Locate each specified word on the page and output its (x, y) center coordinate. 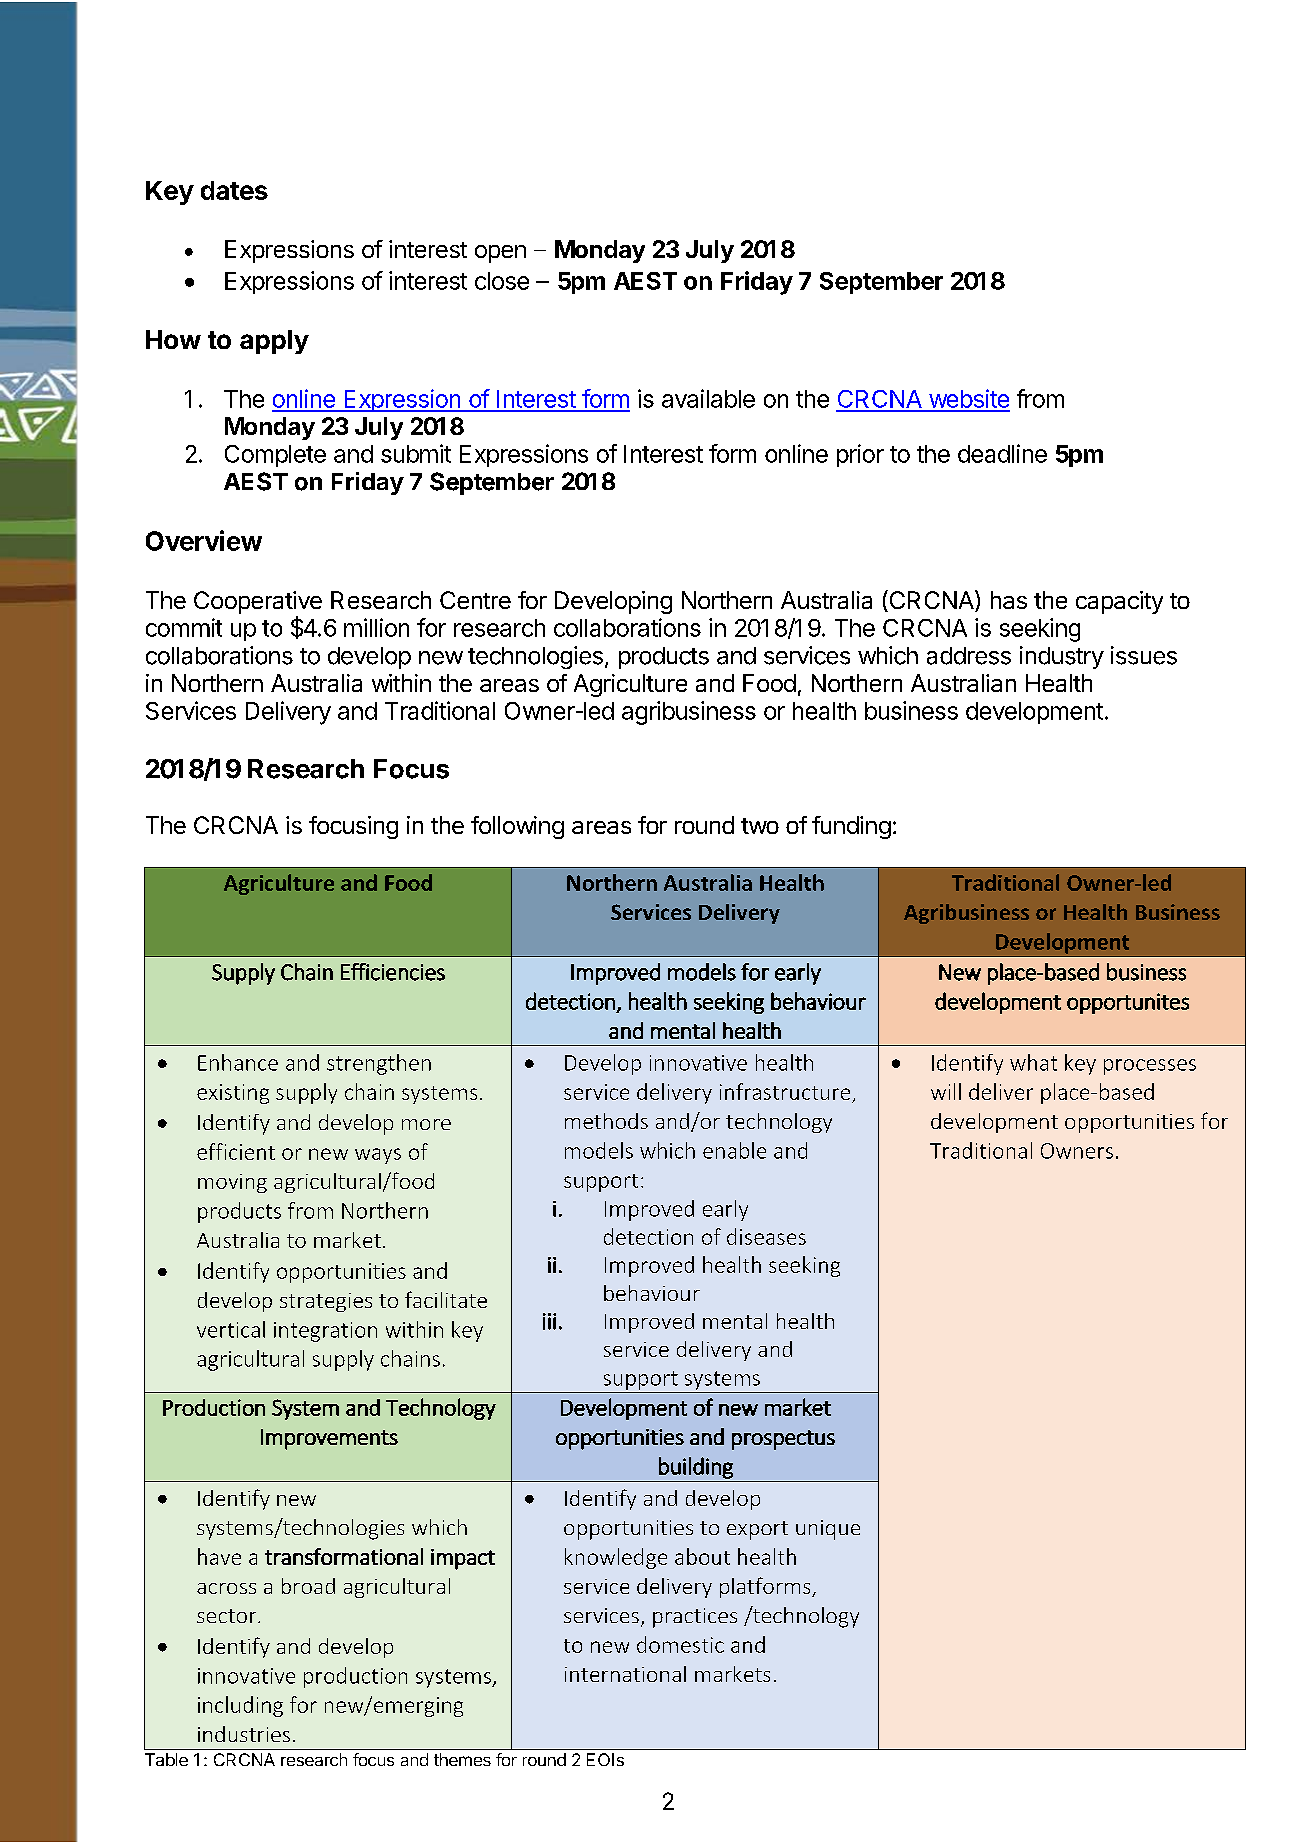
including (240, 1706)
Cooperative (258, 602)
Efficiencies (393, 972)
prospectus (783, 1440)
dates (234, 190)
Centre (475, 600)
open (500, 254)
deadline (1002, 453)
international (625, 1674)
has (1009, 600)
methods (606, 1121)
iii (549, 1321)
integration (325, 1332)
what (1033, 1062)
